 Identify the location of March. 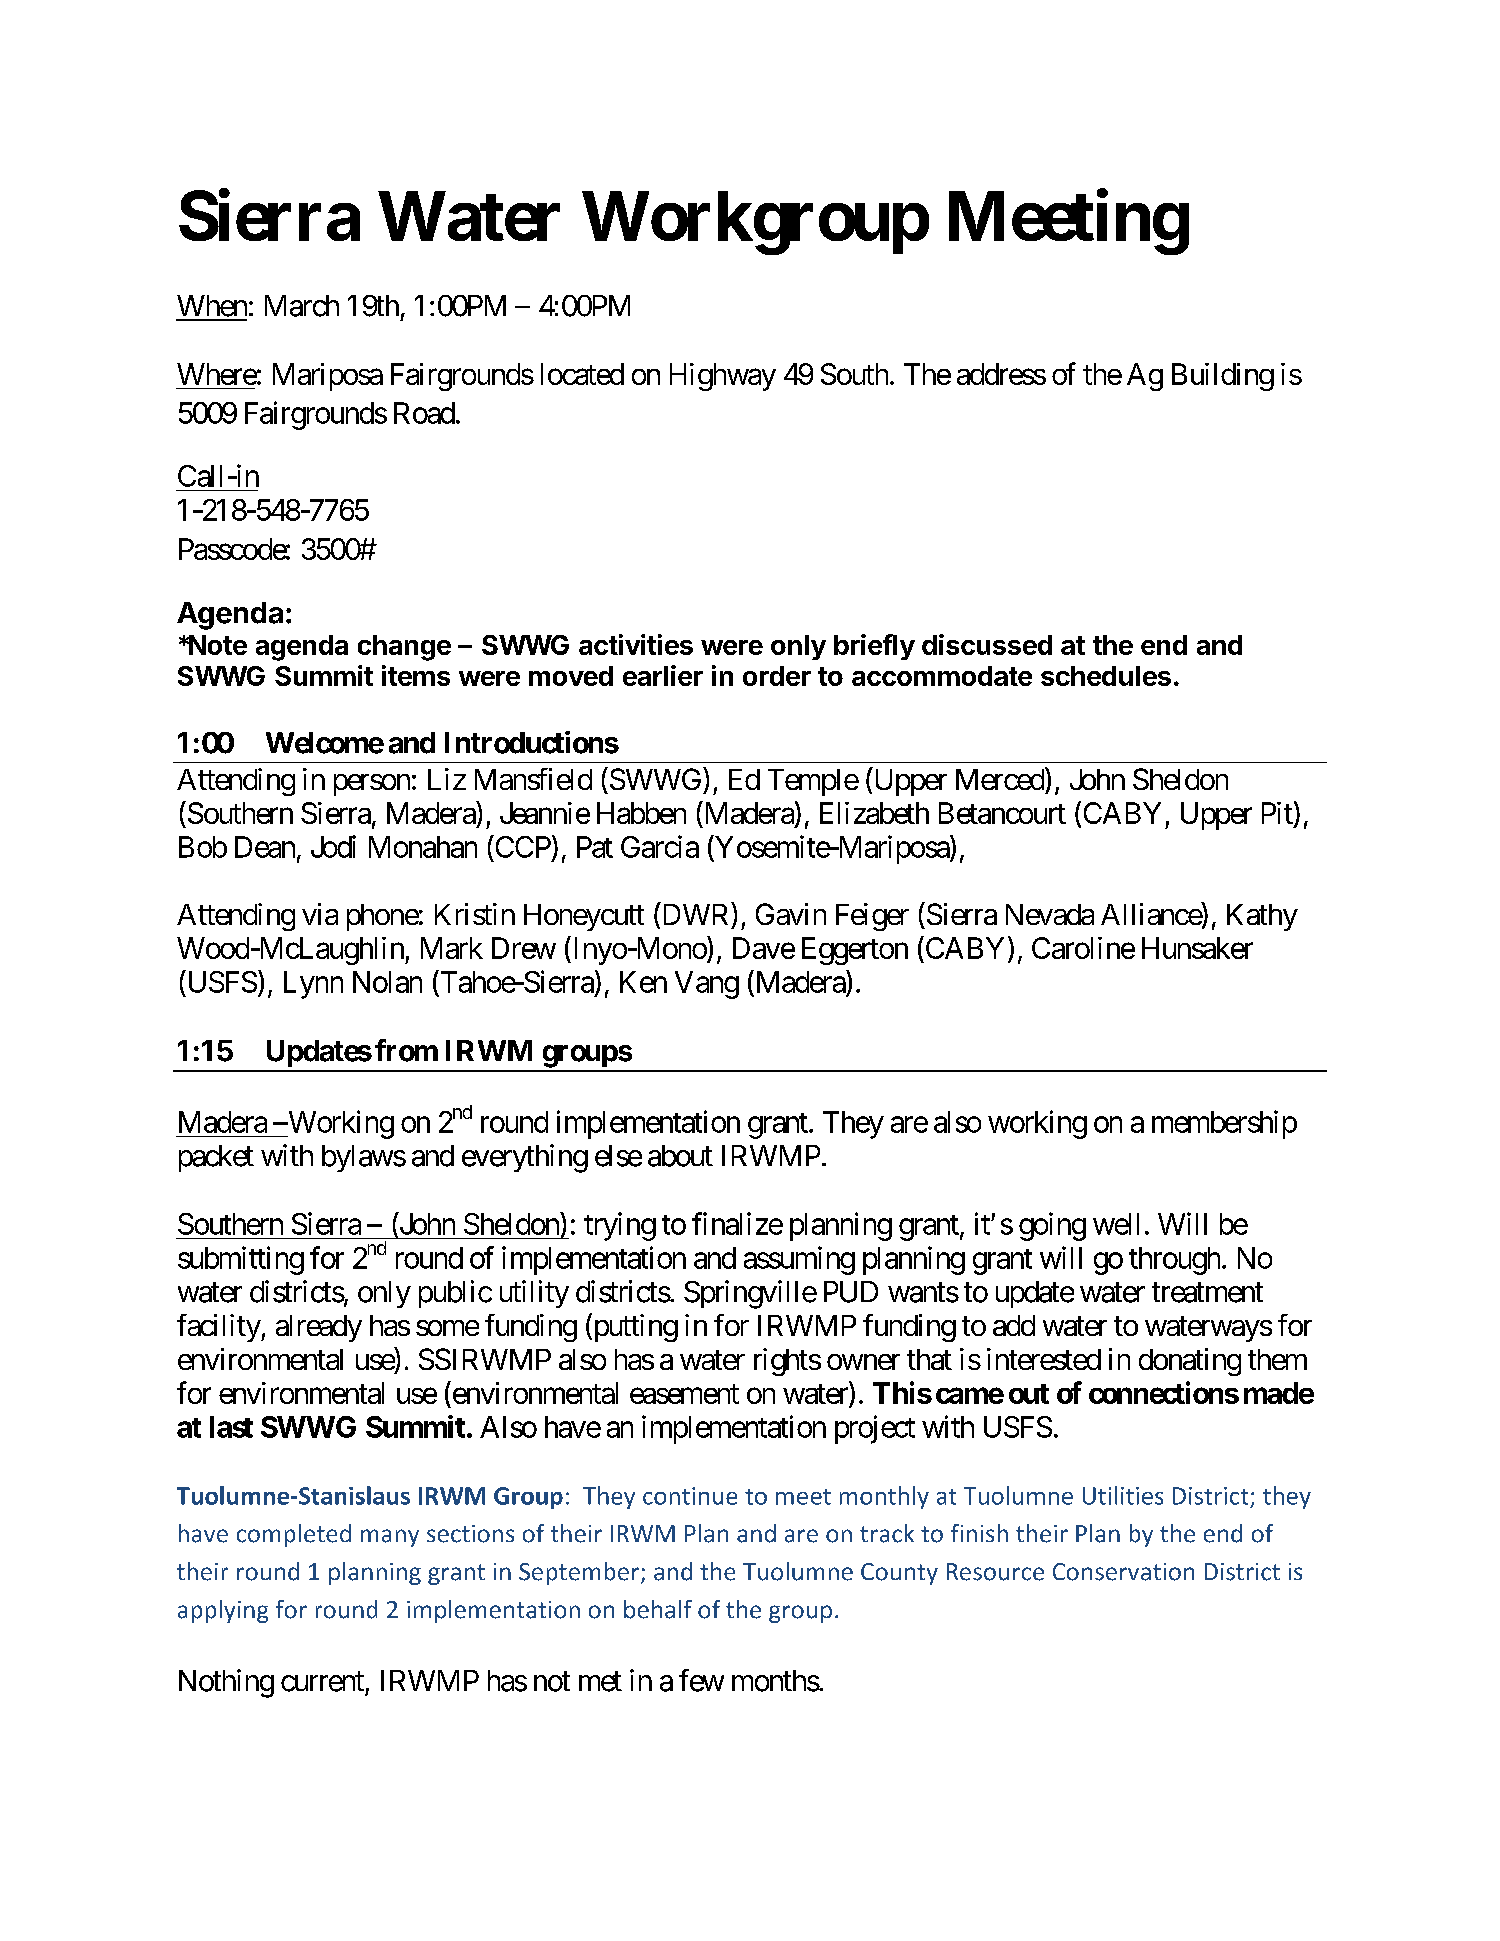
(302, 306).
